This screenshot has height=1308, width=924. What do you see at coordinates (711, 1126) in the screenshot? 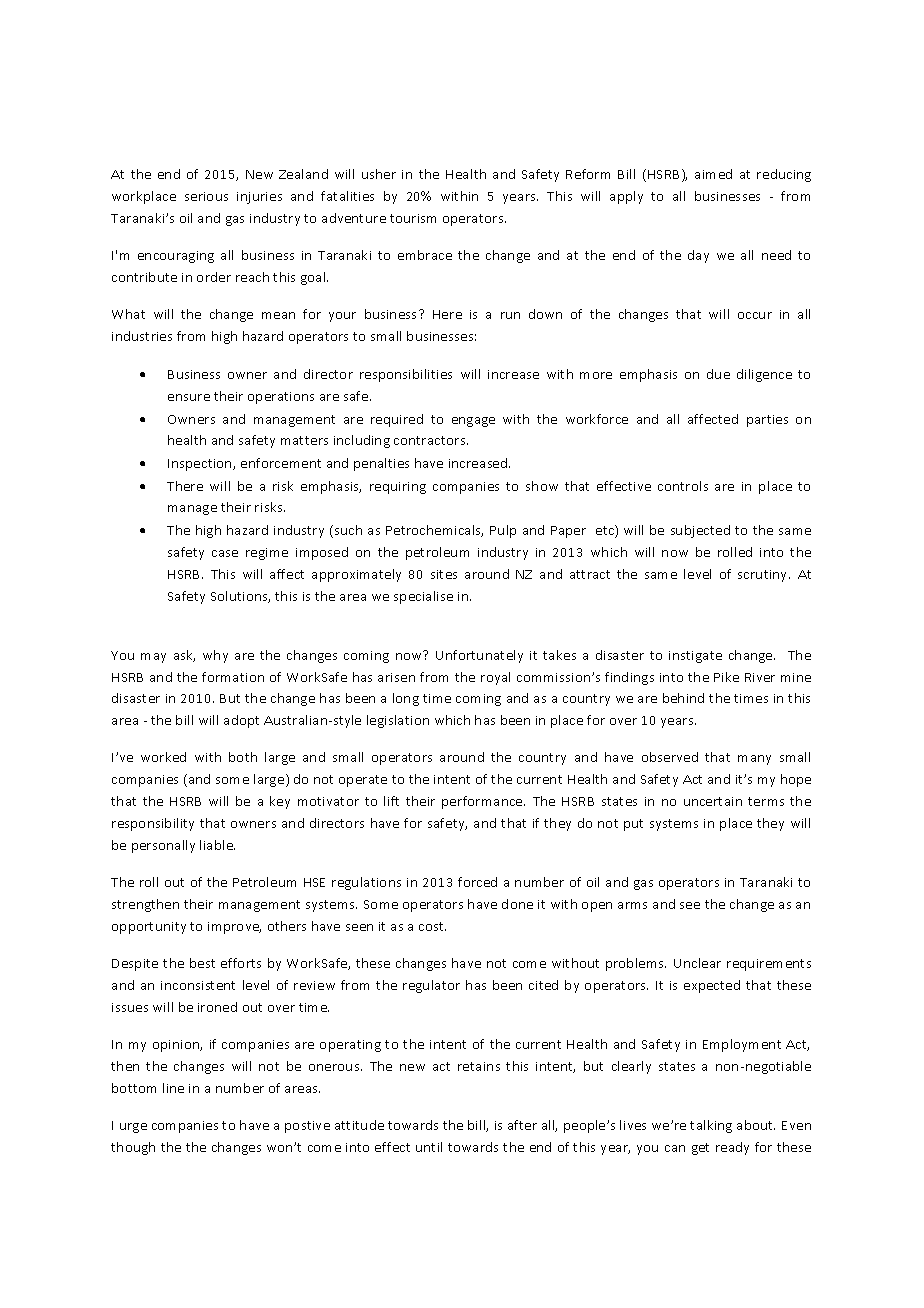
I see `talking` at bounding box center [711, 1126].
